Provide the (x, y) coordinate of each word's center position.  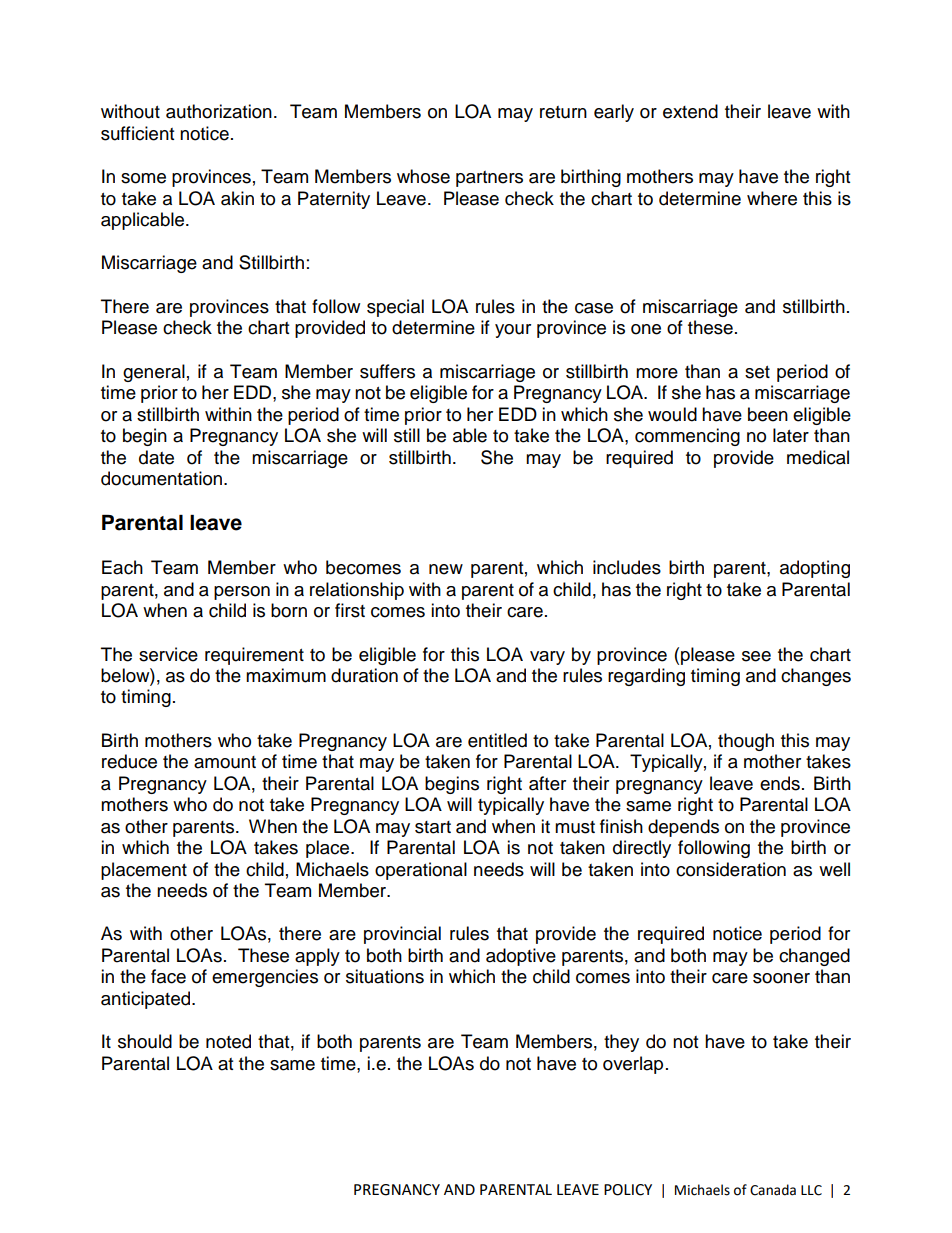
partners (489, 179)
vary (547, 658)
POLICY (628, 1190)
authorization (219, 111)
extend (690, 111)
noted (228, 1041)
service (168, 654)
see (756, 656)
